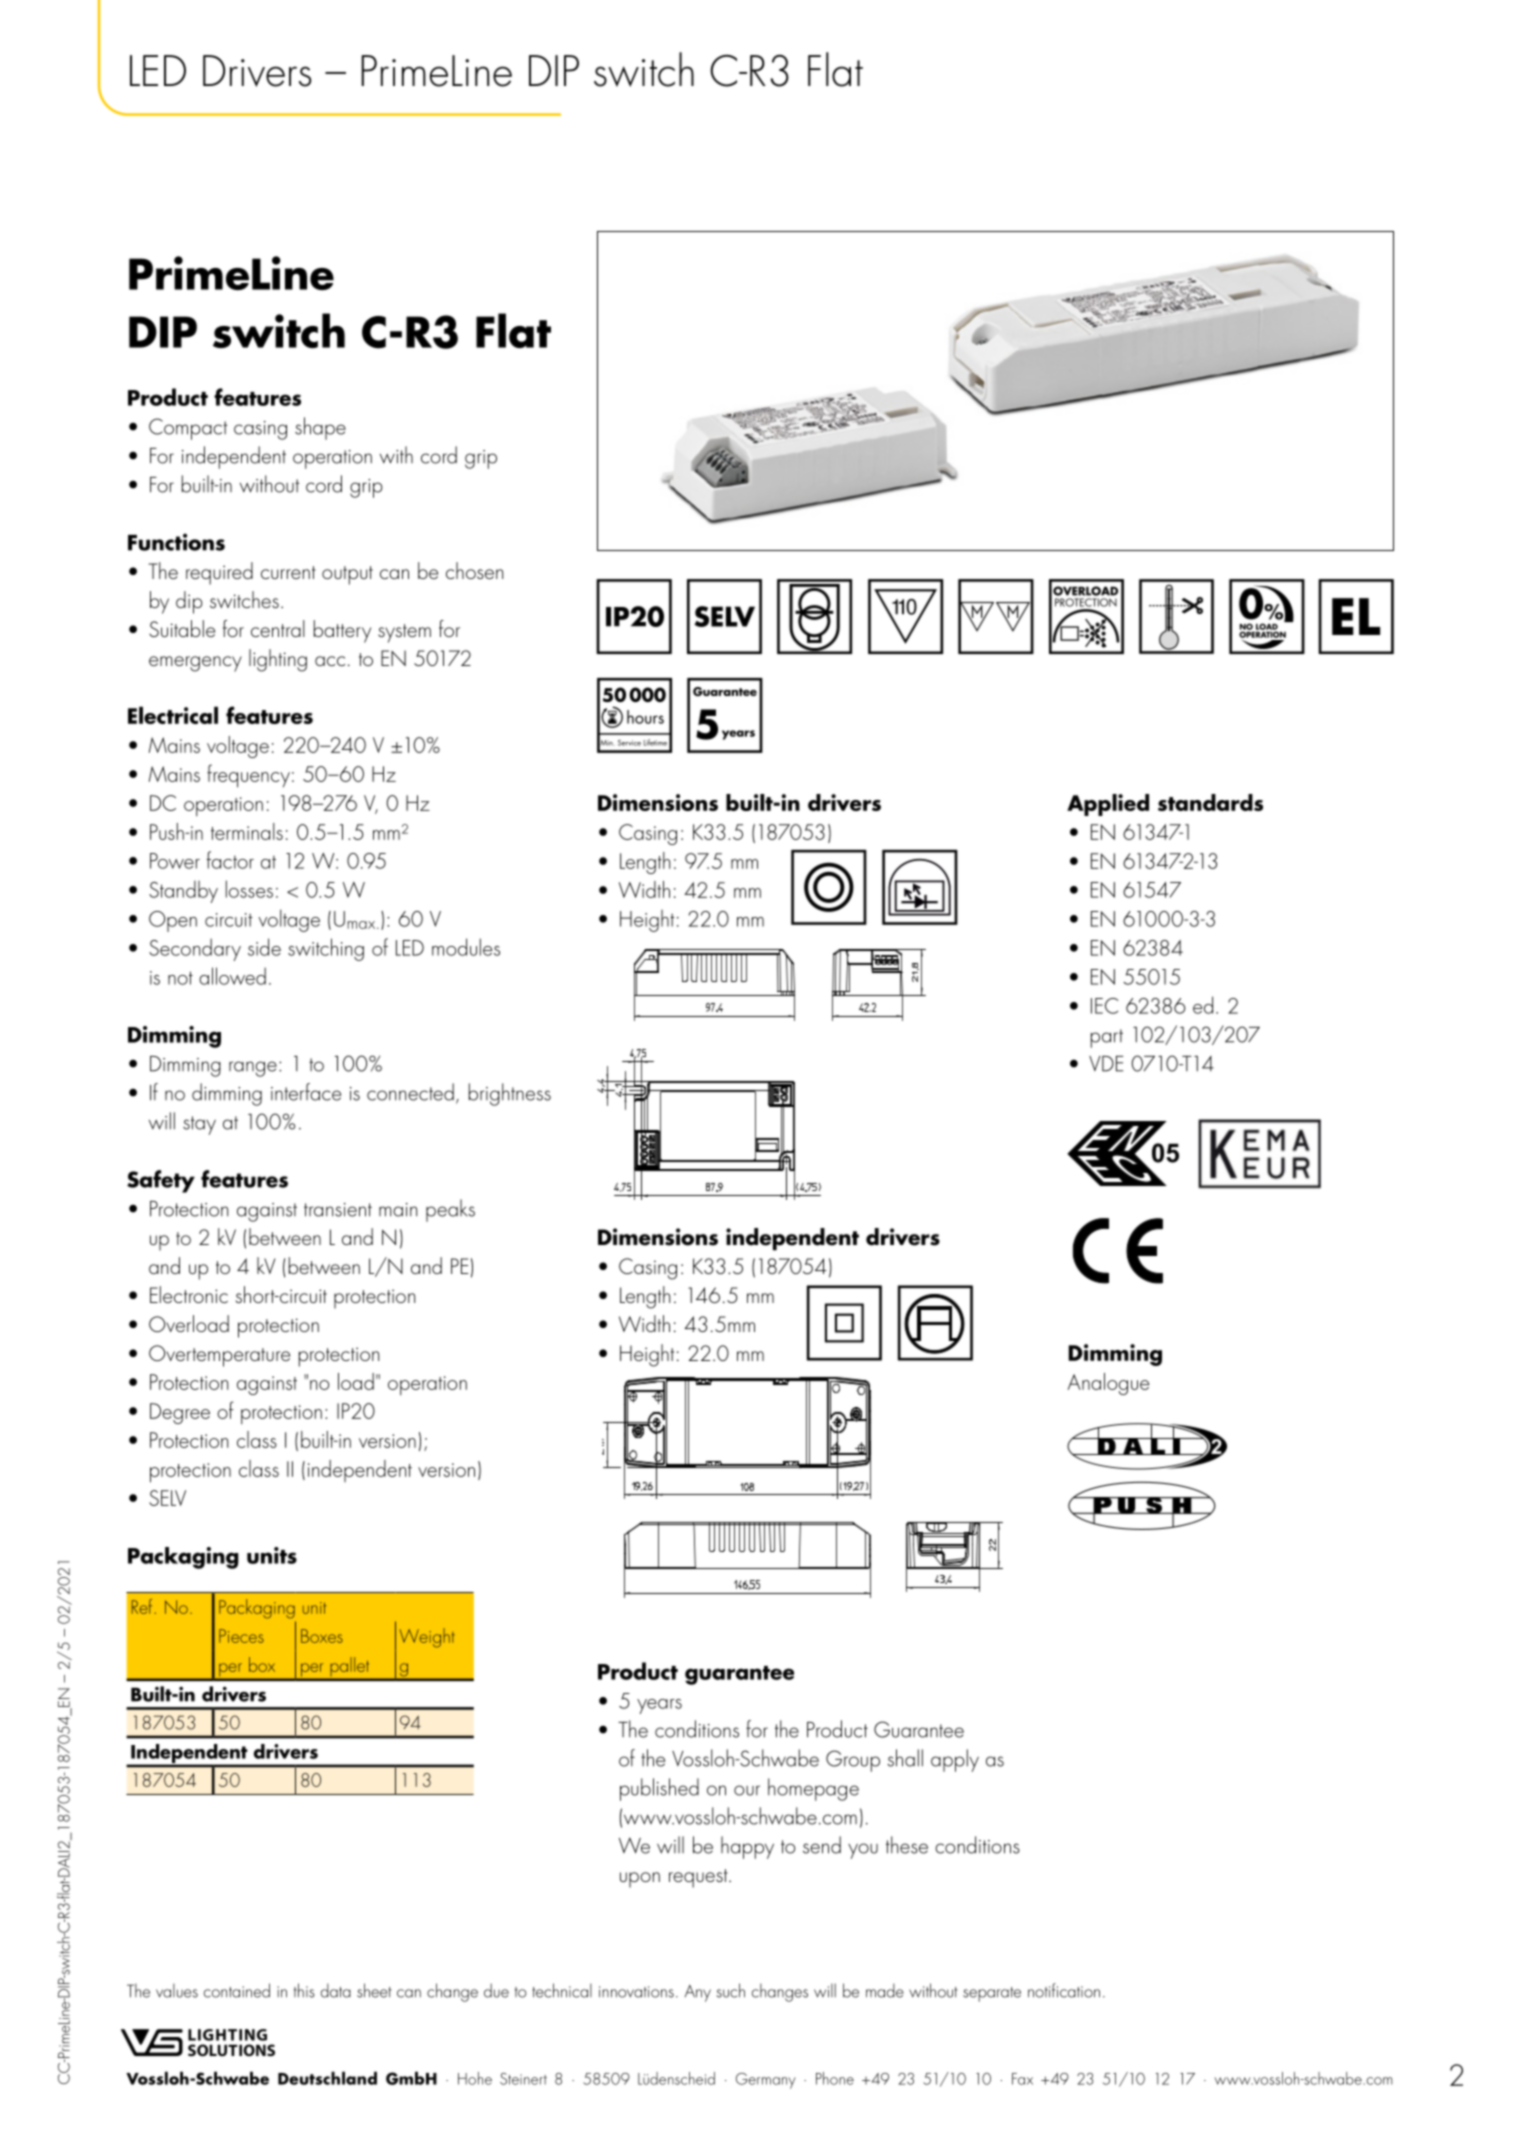 The height and width of the page is (2150, 1520). What do you see at coordinates (320, 428) in the page?
I see `shape` at bounding box center [320, 428].
